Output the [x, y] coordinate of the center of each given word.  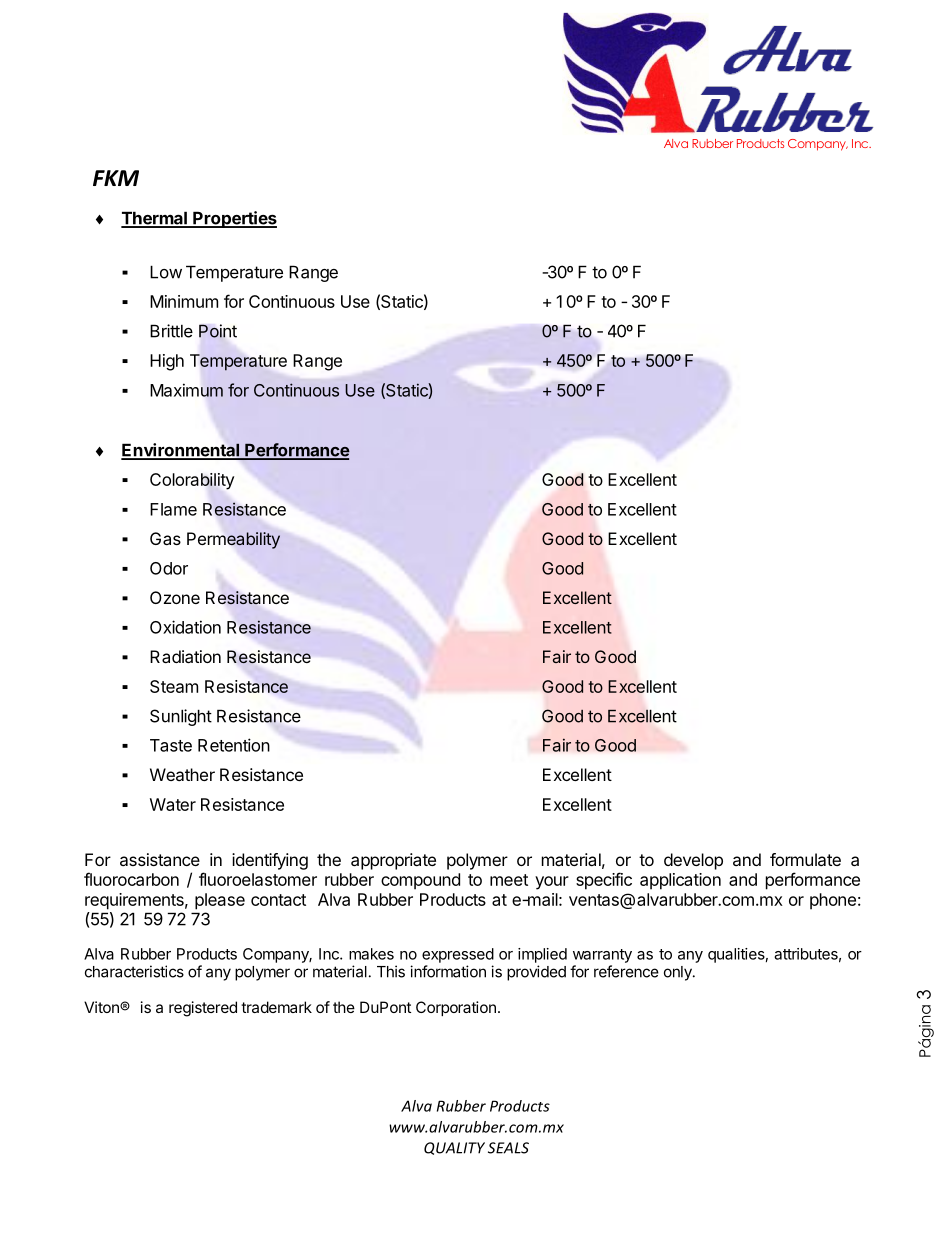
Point [218, 331]
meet [509, 880]
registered [203, 1009]
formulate [805, 859]
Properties [234, 219]
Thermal [155, 219]
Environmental [181, 451]
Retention [234, 745]
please [220, 901]
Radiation [185, 656]
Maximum [186, 390]
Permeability [233, 540]
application [680, 881]
